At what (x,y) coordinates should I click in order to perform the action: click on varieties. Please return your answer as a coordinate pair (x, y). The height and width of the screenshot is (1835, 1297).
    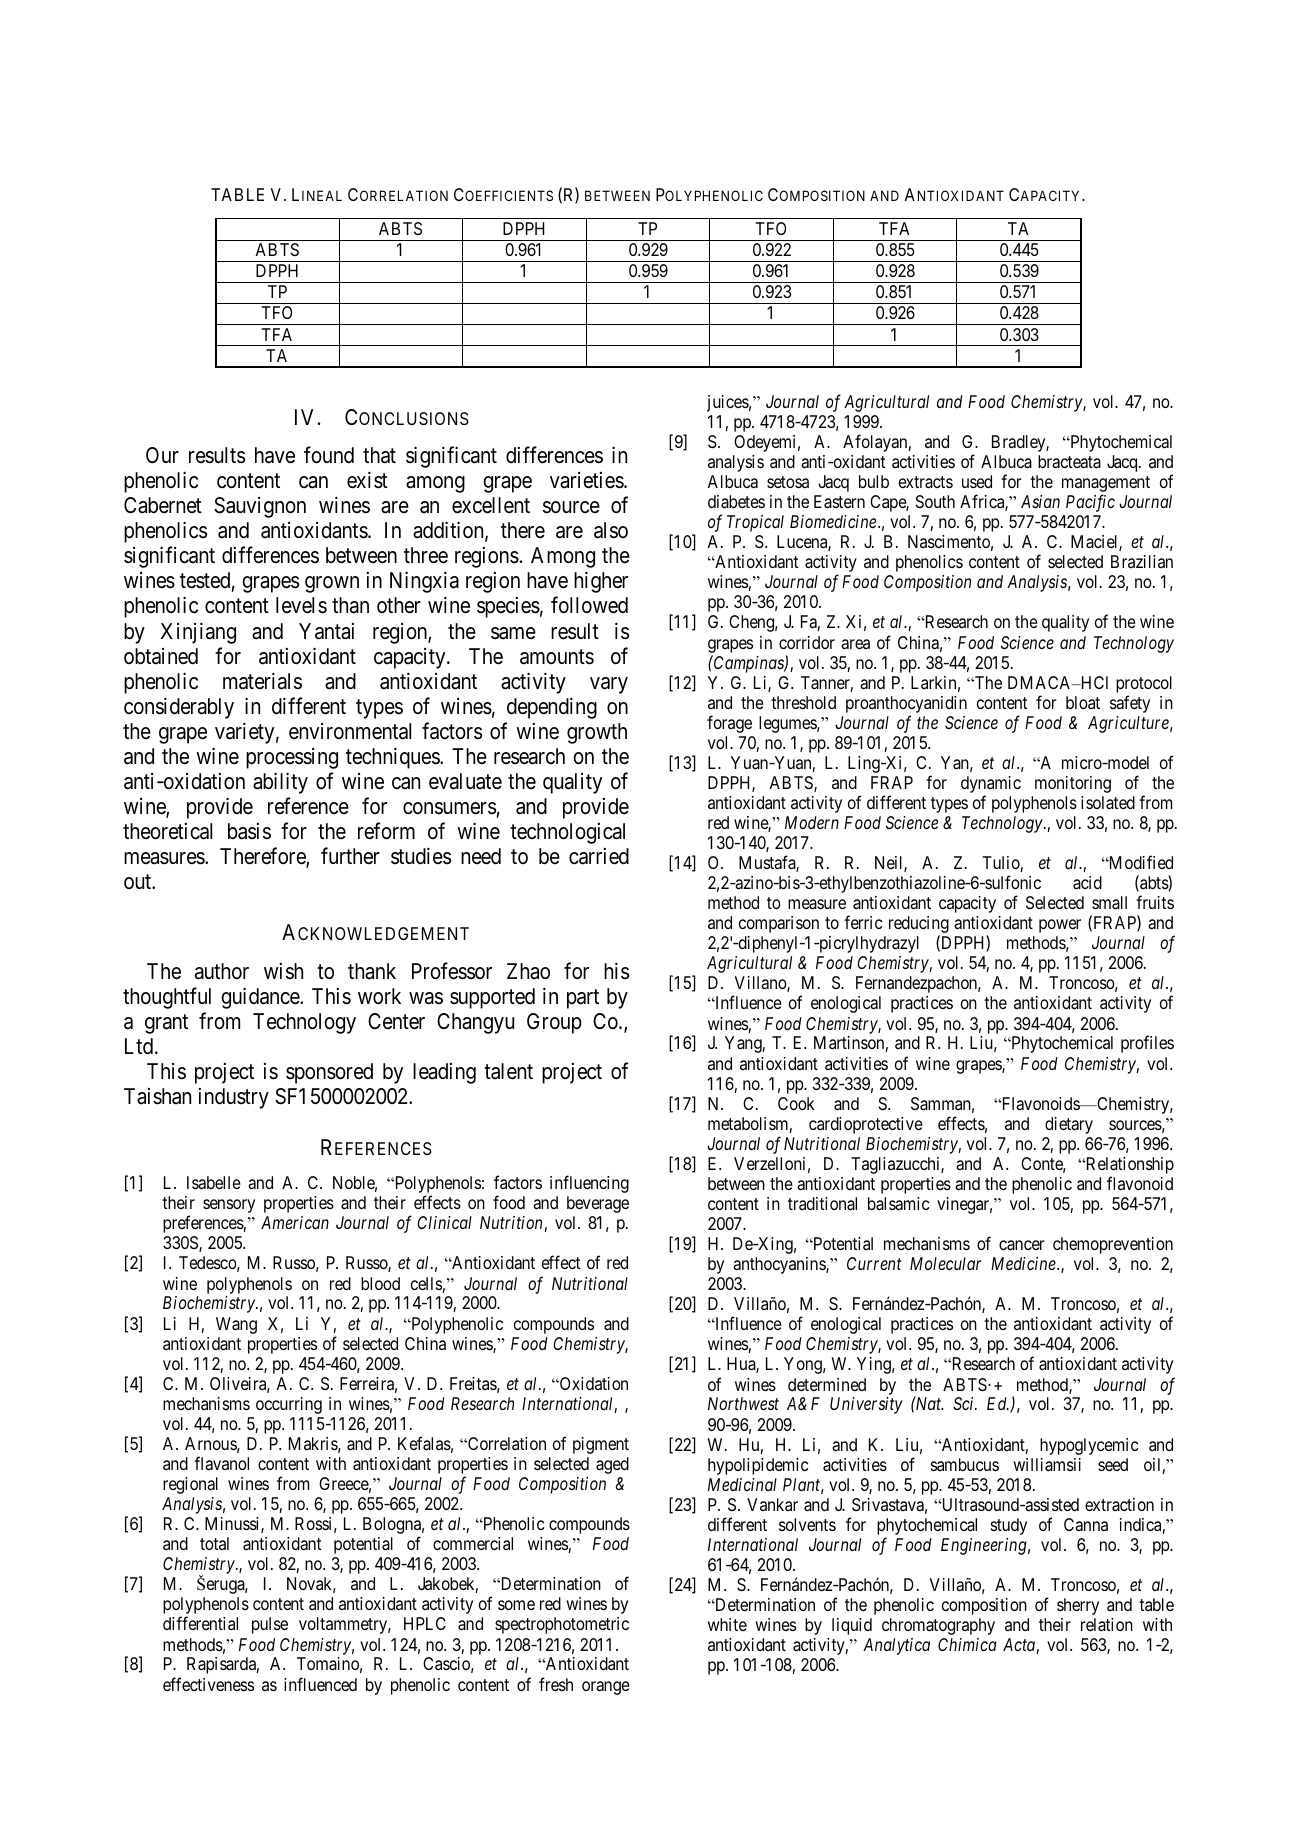
    Looking at the image, I should click on (587, 480).
